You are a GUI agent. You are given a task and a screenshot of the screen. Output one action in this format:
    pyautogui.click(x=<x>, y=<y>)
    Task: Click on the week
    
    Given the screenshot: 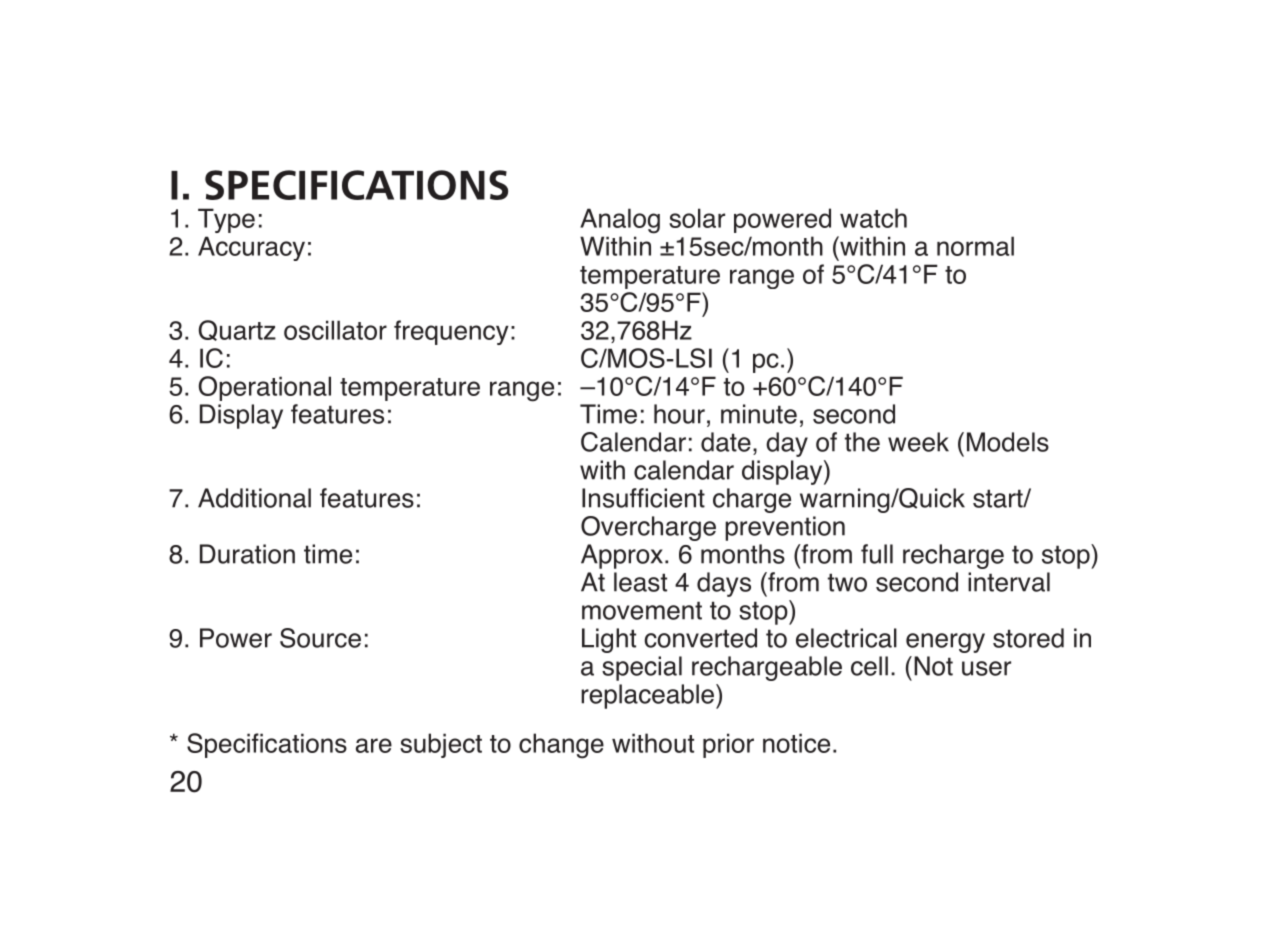 What is the action you would take?
    pyautogui.click(x=918, y=442)
